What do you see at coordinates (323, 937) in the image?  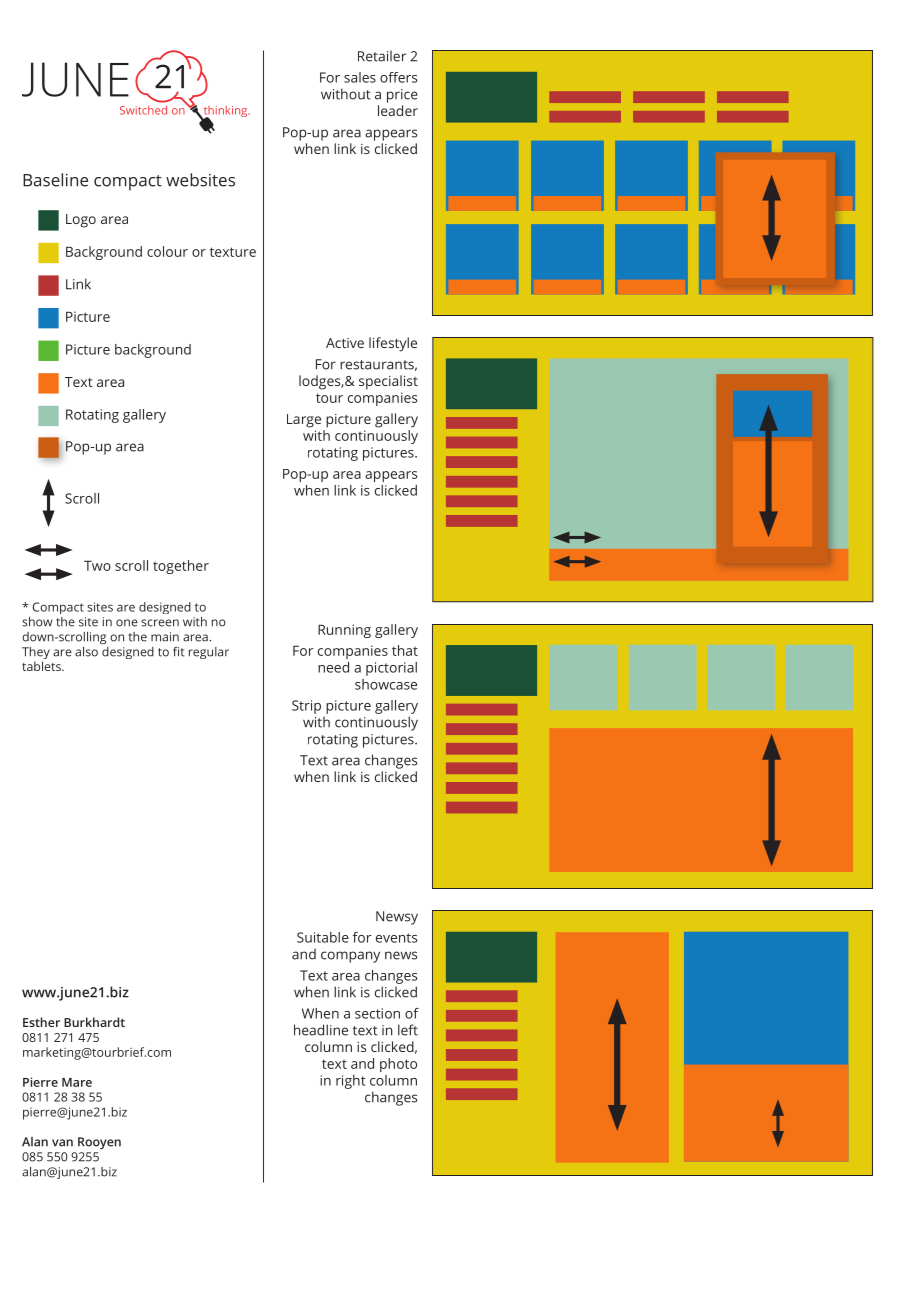 I see `Suitable` at bounding box center [323, 937].
